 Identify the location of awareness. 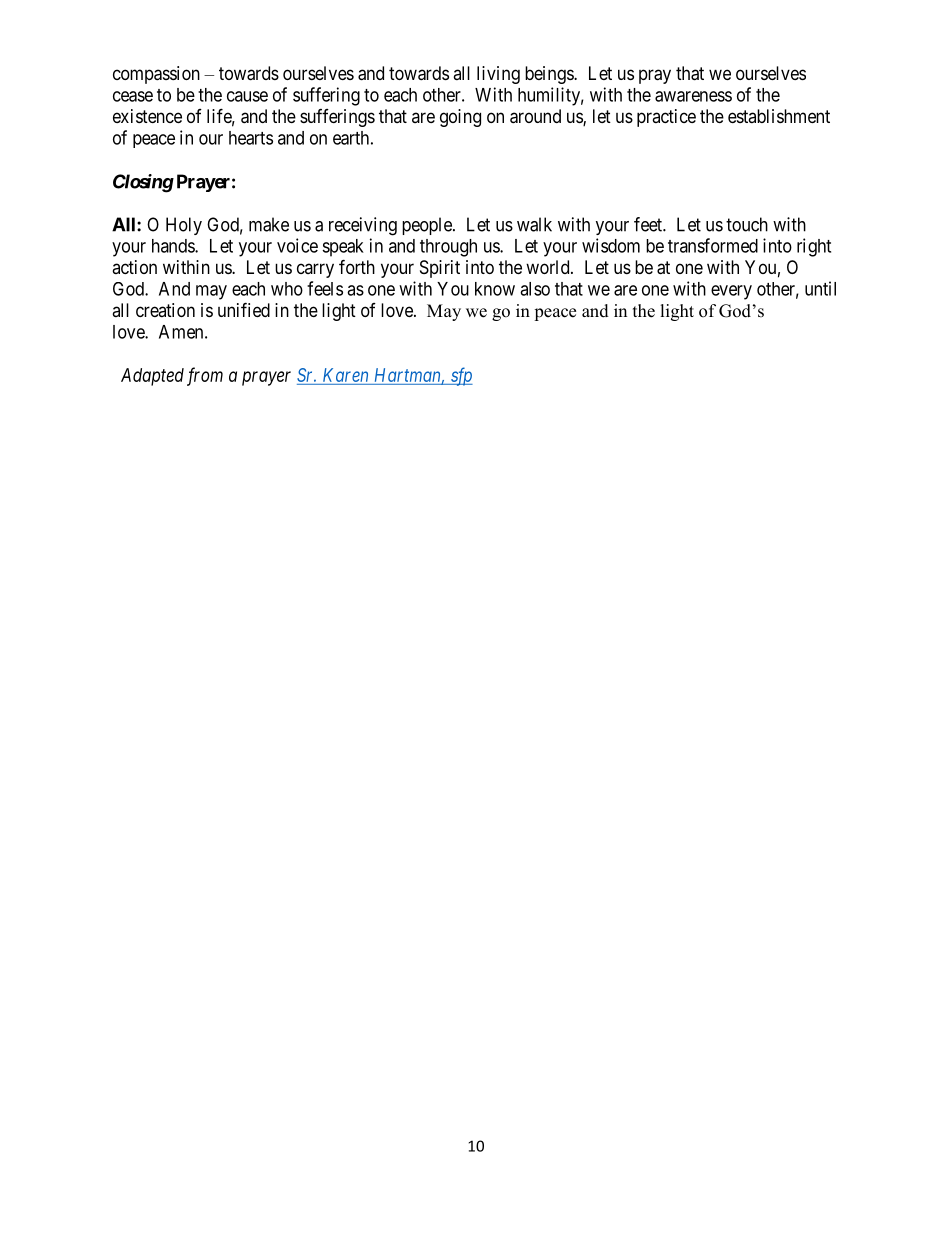
(693, 96).
